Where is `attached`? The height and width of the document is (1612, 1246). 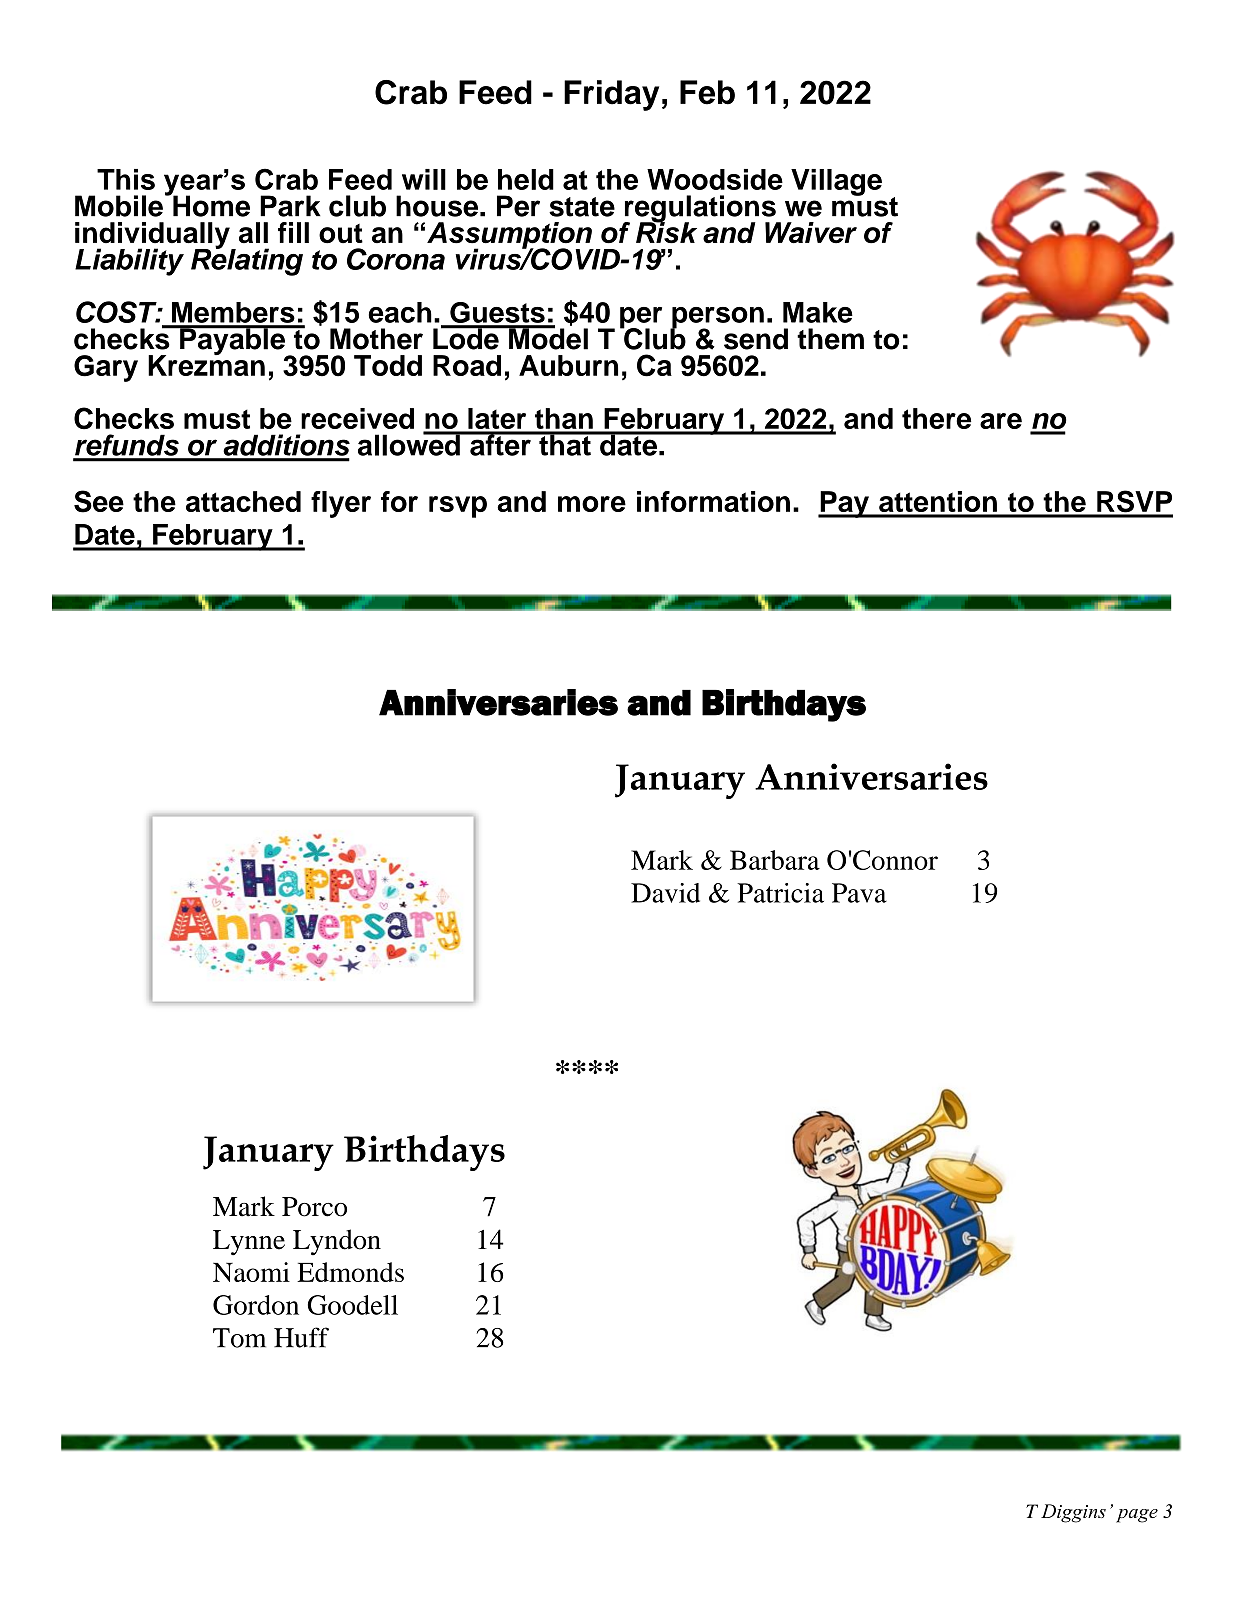 attached is located at coordinates (243, 501).
